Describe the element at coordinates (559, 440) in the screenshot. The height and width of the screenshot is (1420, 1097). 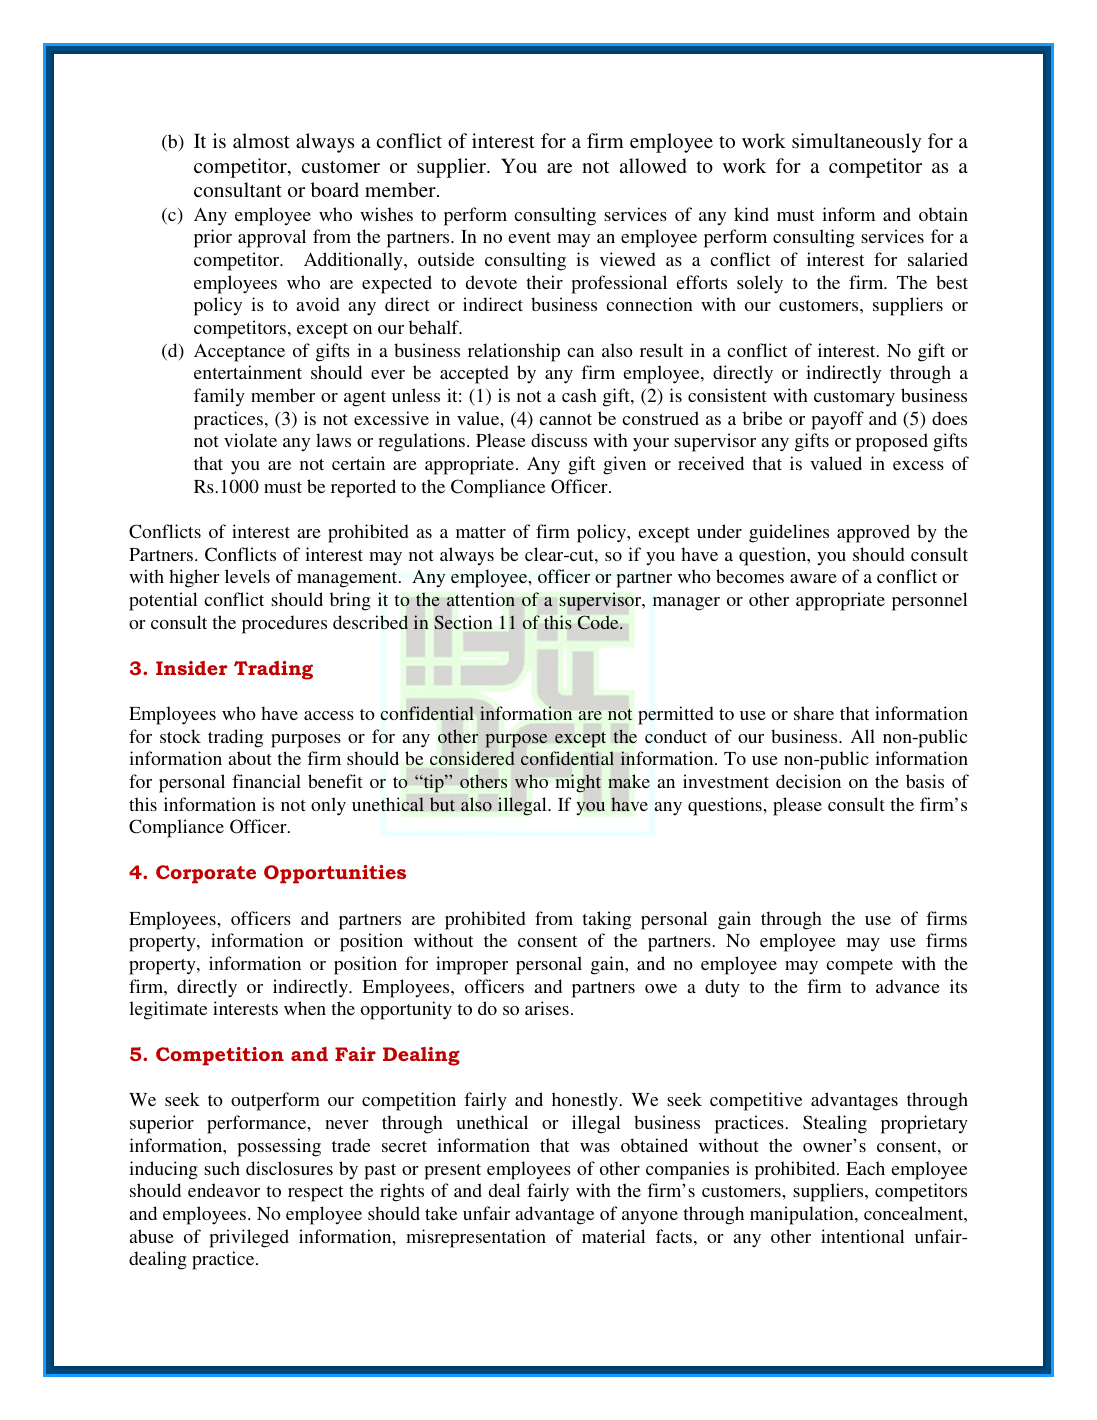
I see `discuss` at that location.
